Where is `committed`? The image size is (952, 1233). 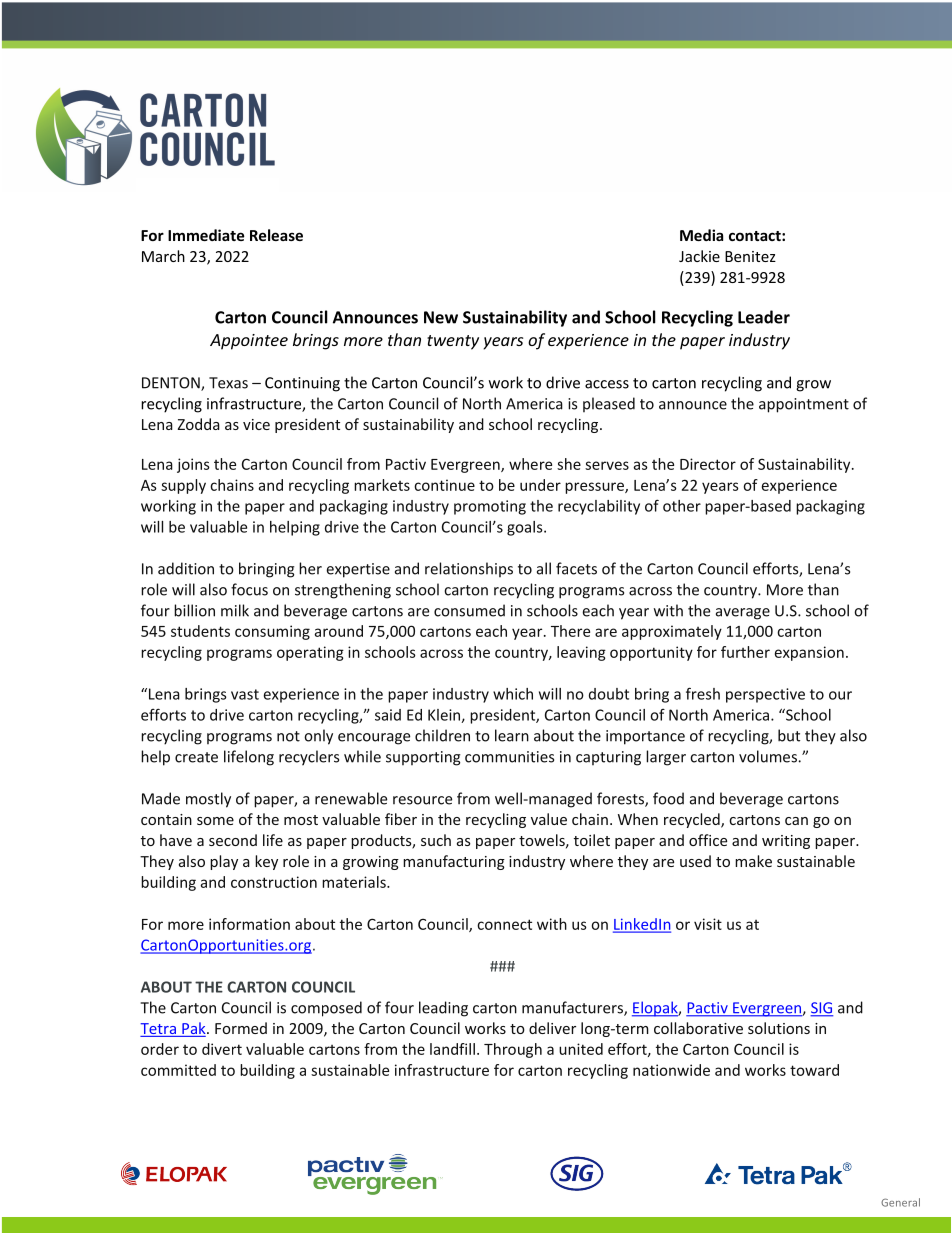 committed is located at coordinates (178, 1070).
